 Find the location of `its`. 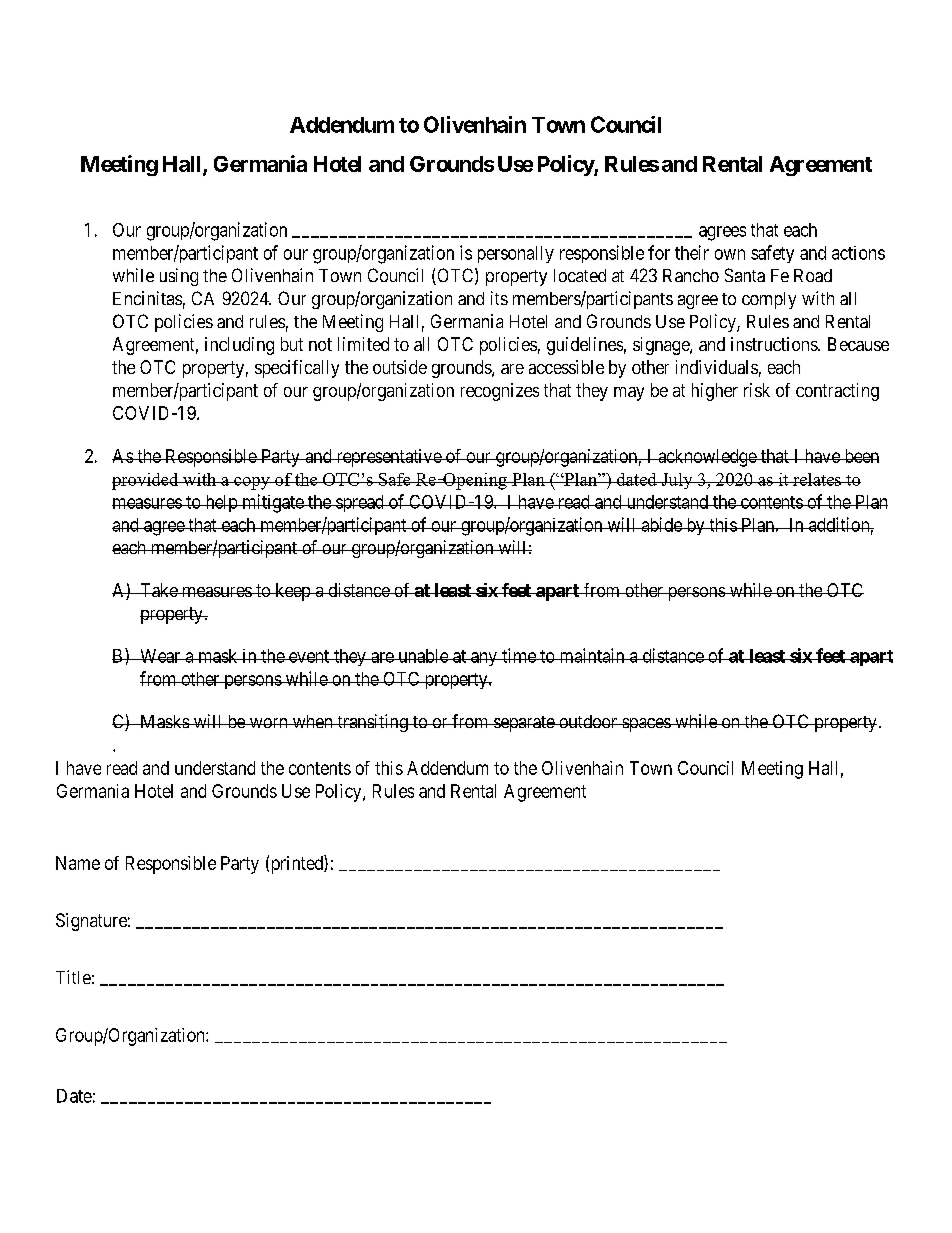

its is located at coordinates (499, 298).
